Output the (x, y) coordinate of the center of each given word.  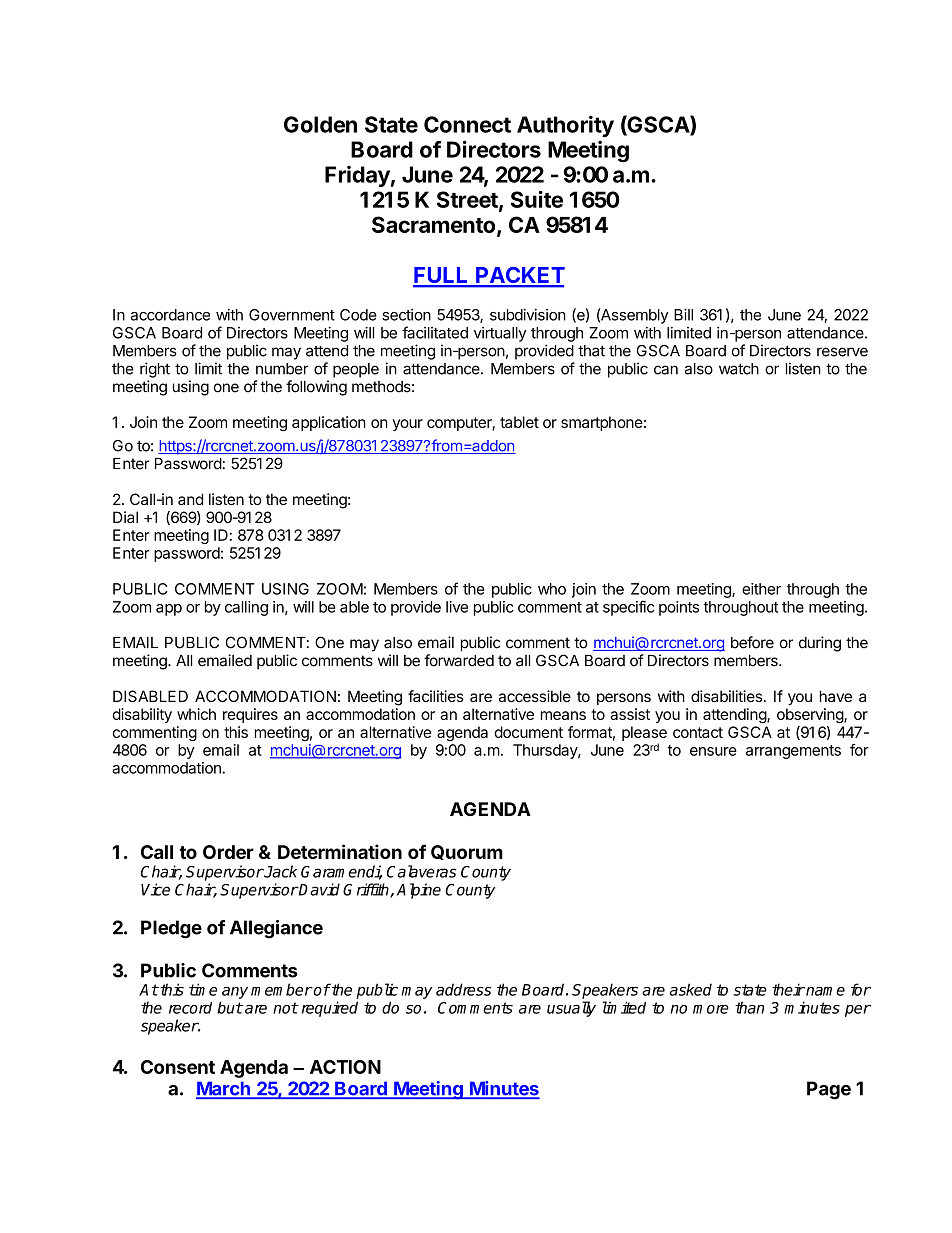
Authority (565, 126)
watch (739, 369)
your (407, 425)
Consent (178, 1067)
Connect (467, 124)
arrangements (793, 752)
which (196, 714)
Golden (320, 124)
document (528, 732)
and (190, 499)
